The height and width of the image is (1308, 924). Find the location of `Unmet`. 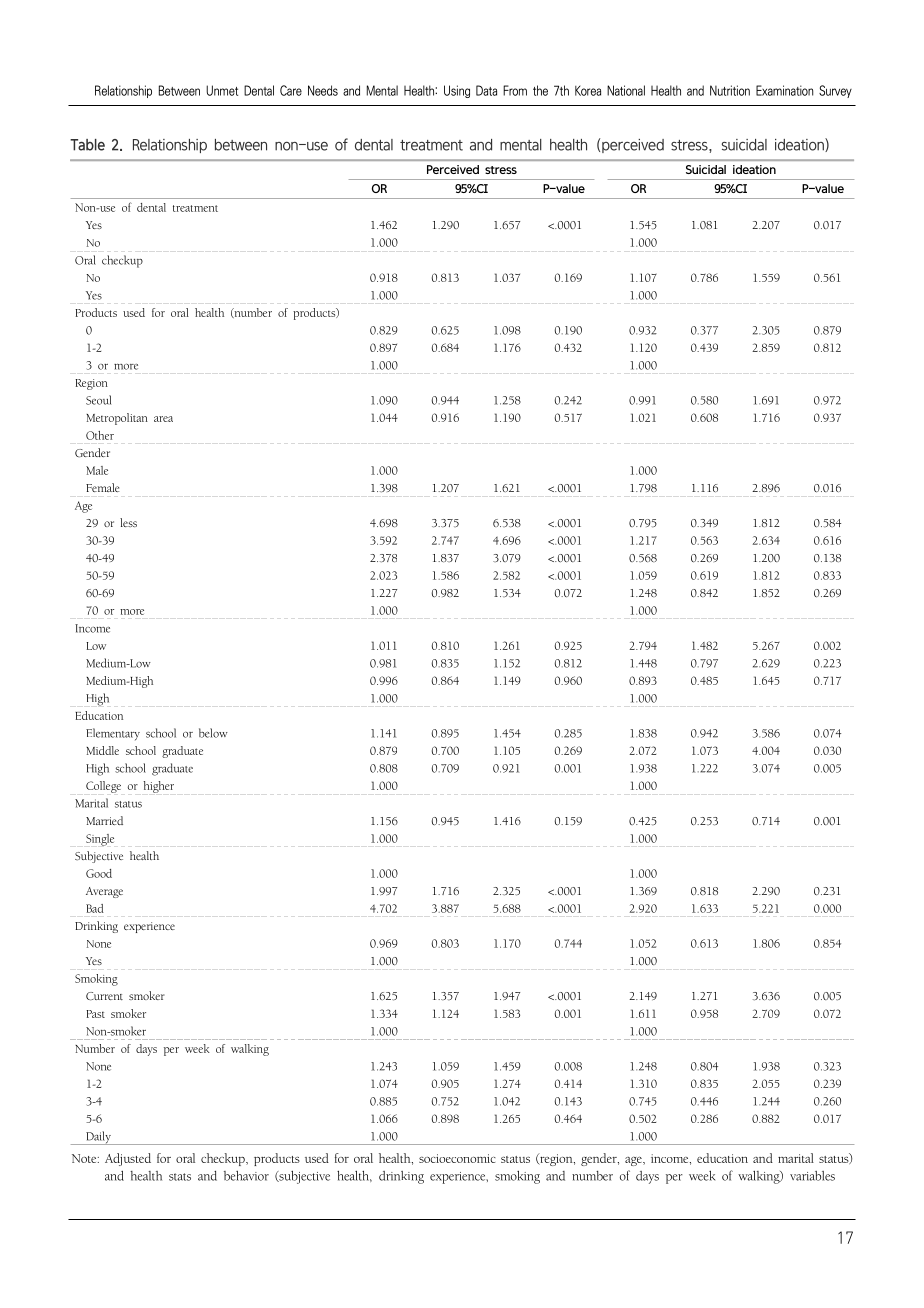

Unmet is located at coordinates (222, 90).
